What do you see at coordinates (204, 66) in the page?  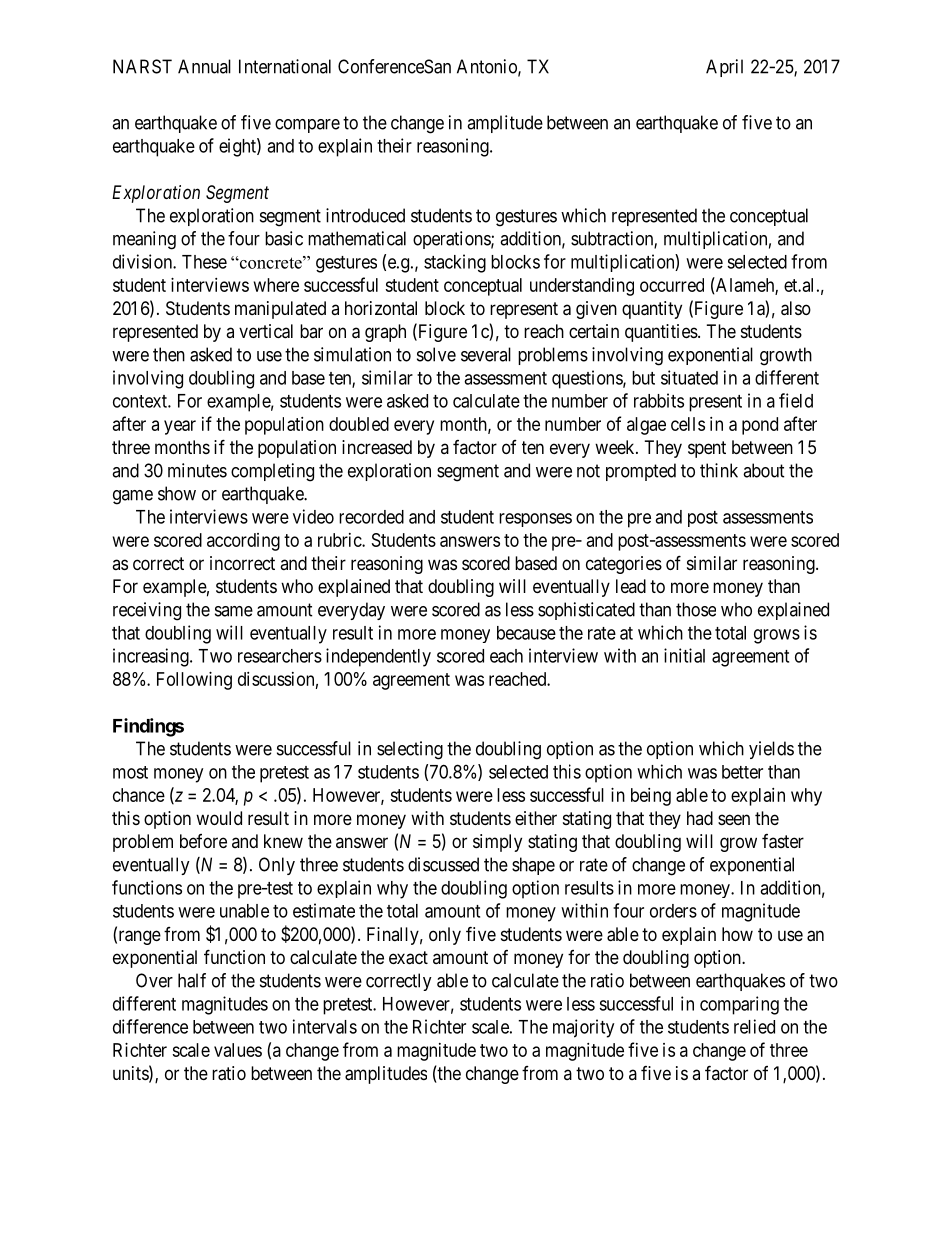 I see `Annual` at bounding box center [204, 66].
